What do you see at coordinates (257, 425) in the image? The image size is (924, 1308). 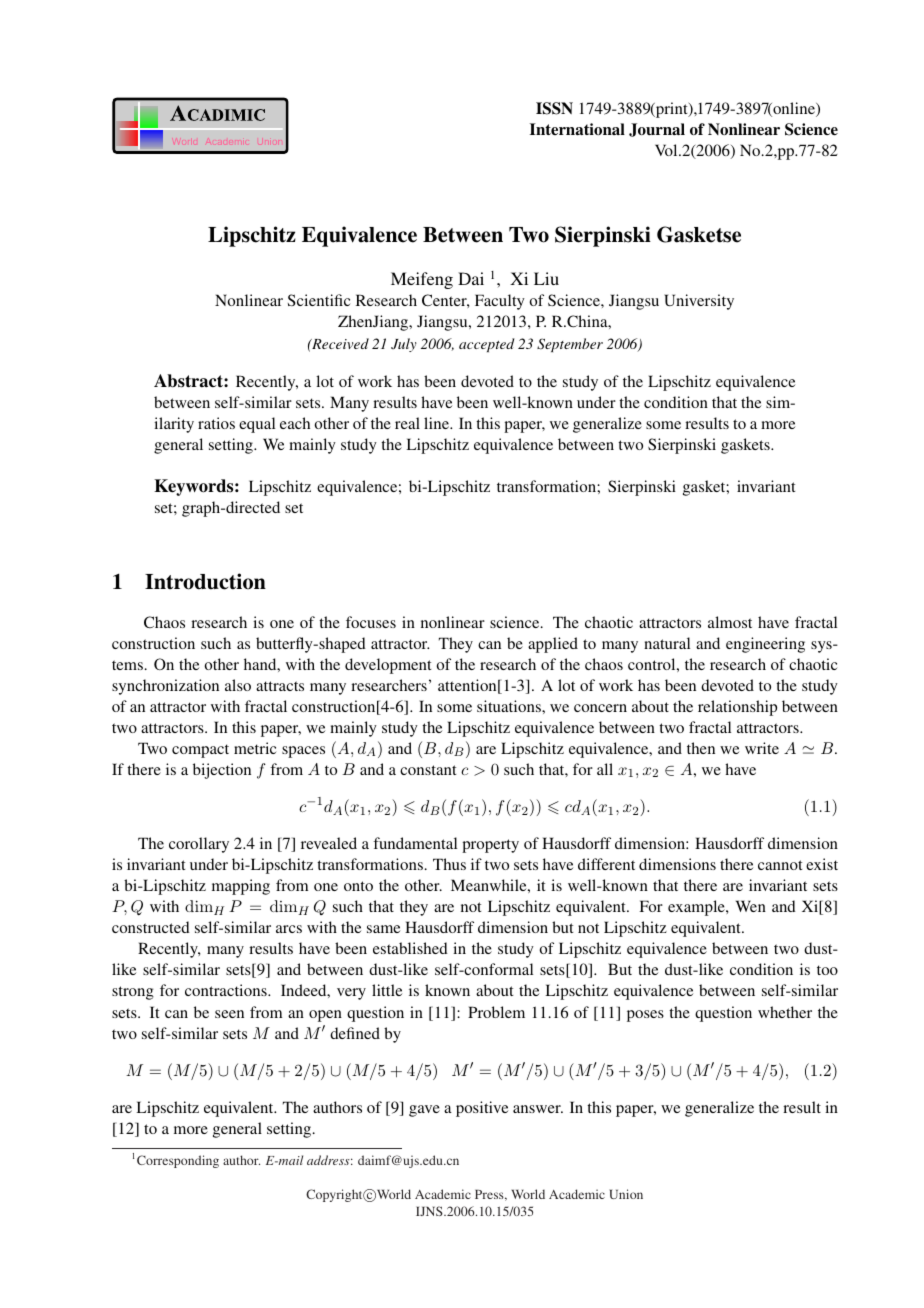 I see `equal` at bounding box center [257, 425].
